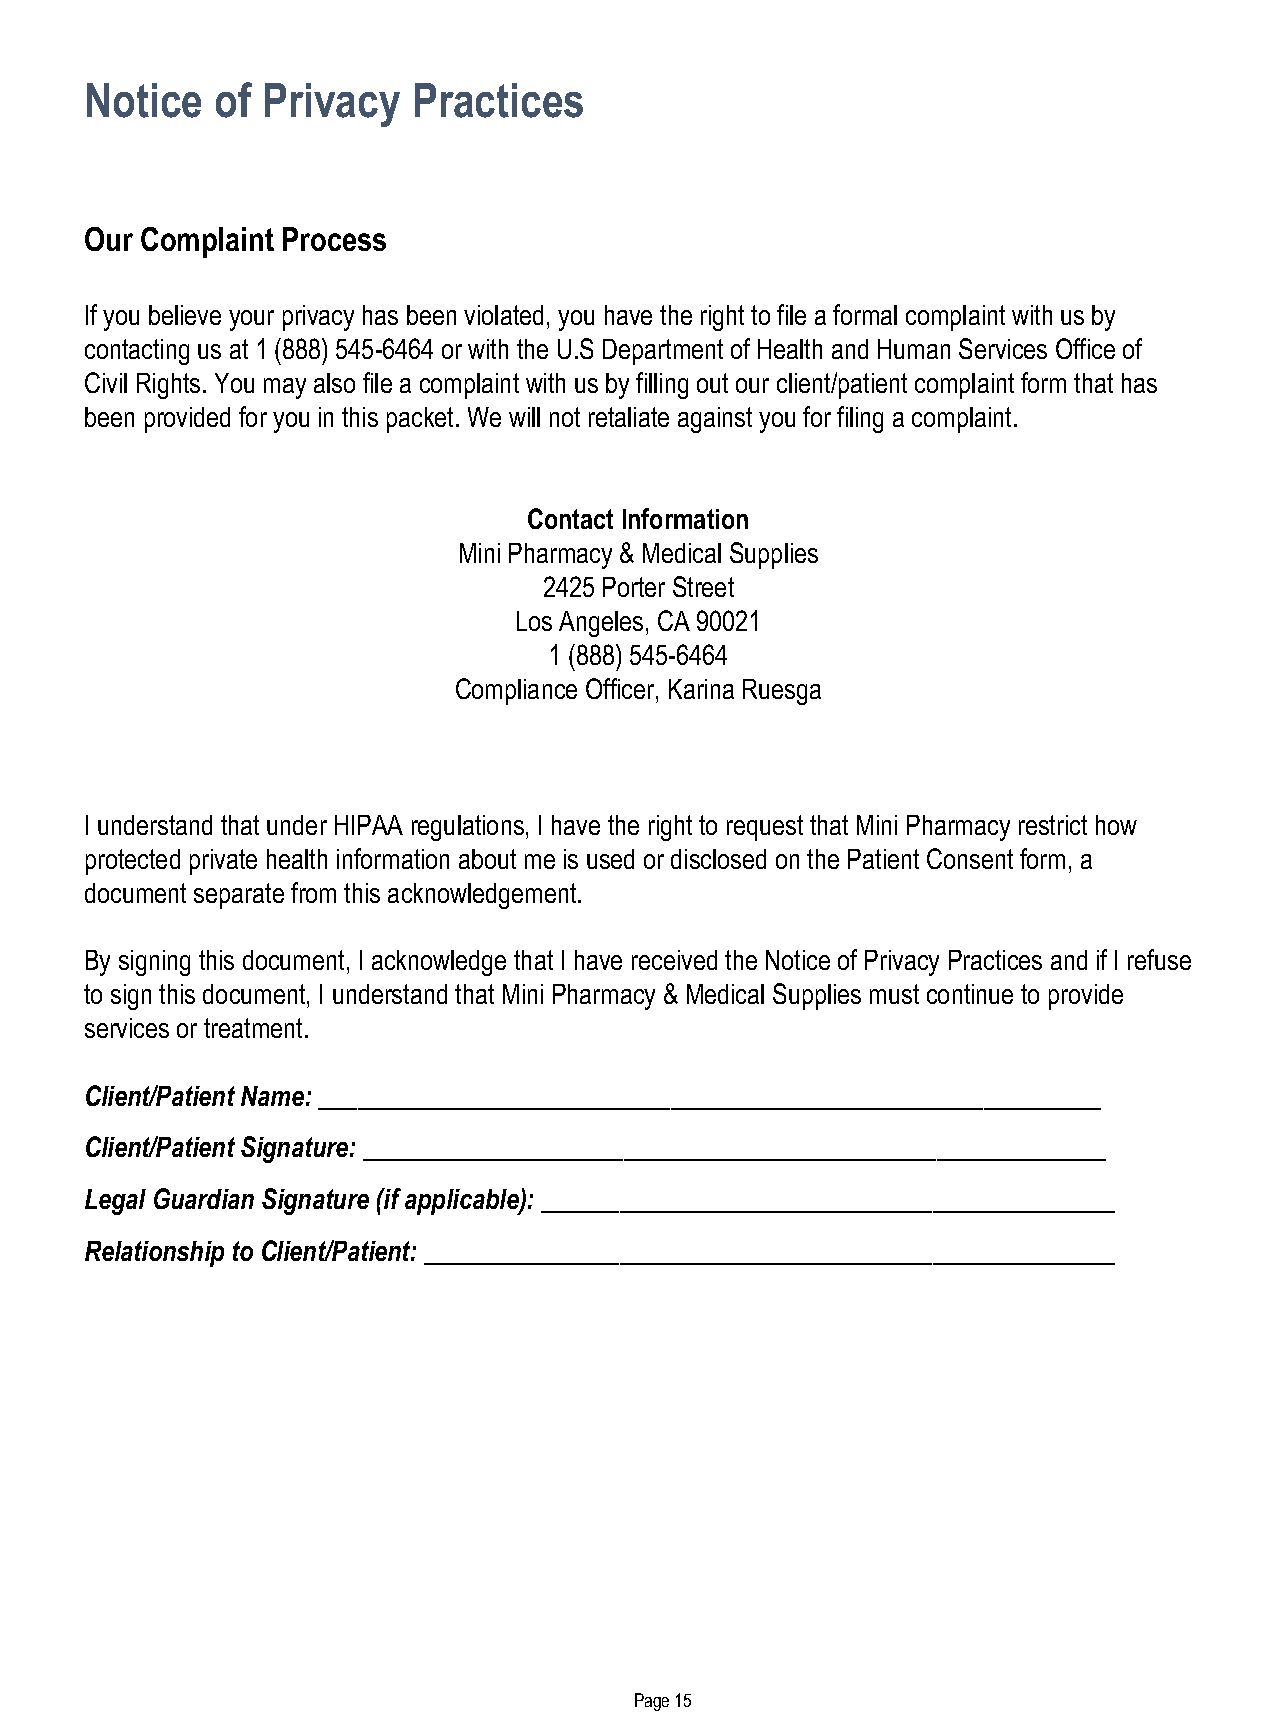 The width and height of the screenshot is (1287, 1716). I want to click on may, so click(285, 388).
